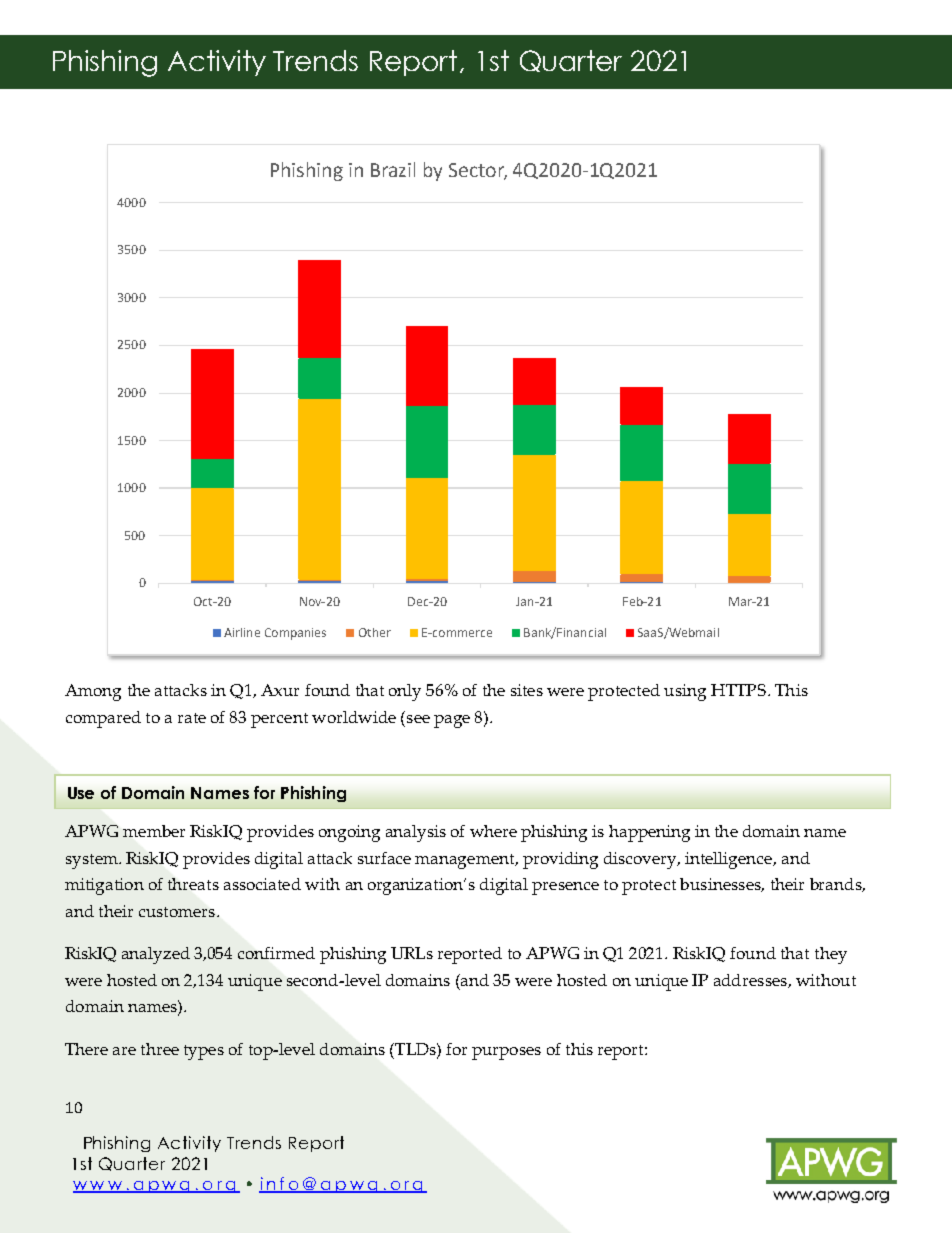  What do you see at coordinates (192, 718) in the image?
I see `rate` at bounding box center [192, 718].
